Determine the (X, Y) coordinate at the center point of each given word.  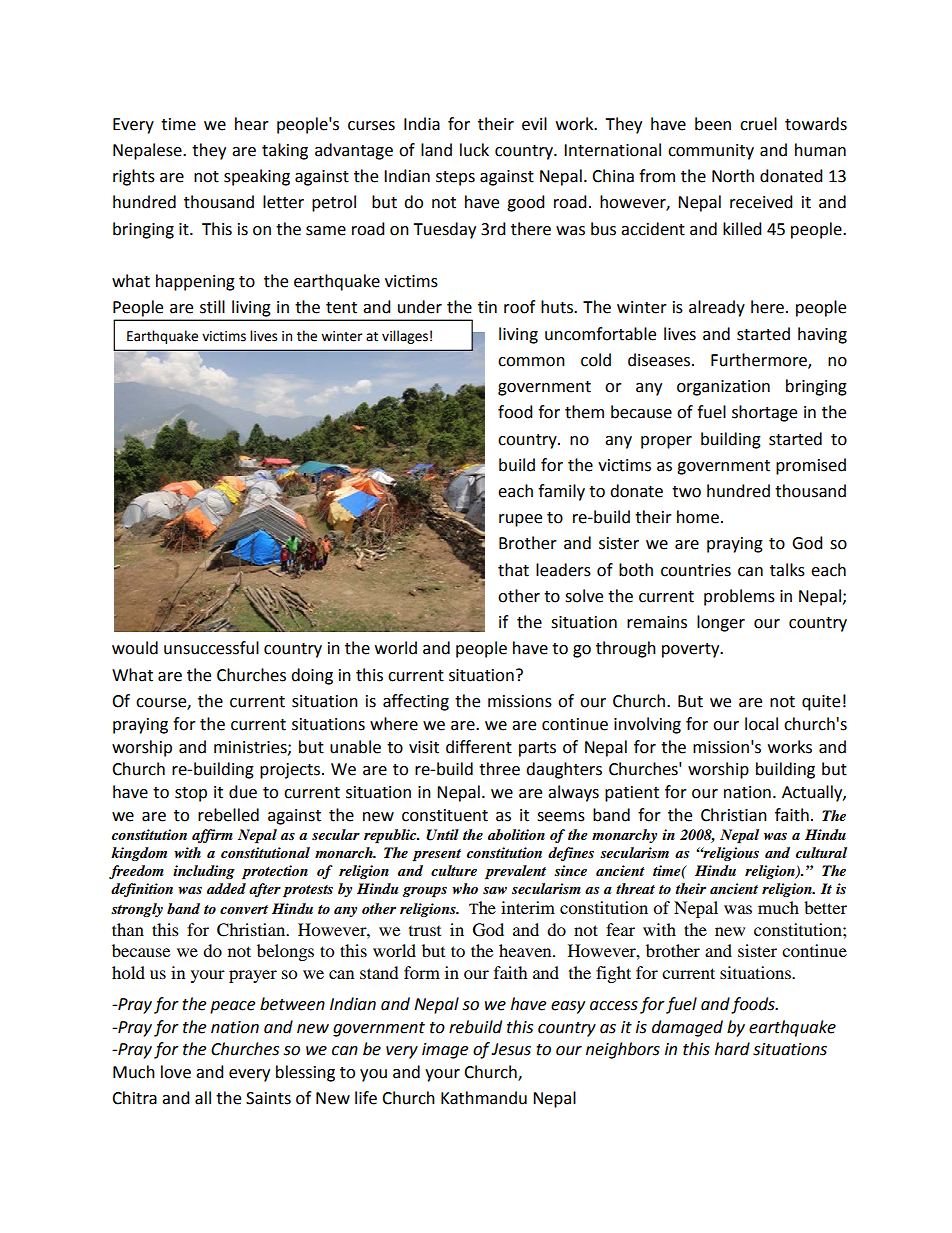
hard (732, 1049)
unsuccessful (211, 648)
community (711, 152)
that (513, 570)
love (176, 1072)
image (445, 1051)
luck (474, 150)
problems (739, 597)
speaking (257, 177)
